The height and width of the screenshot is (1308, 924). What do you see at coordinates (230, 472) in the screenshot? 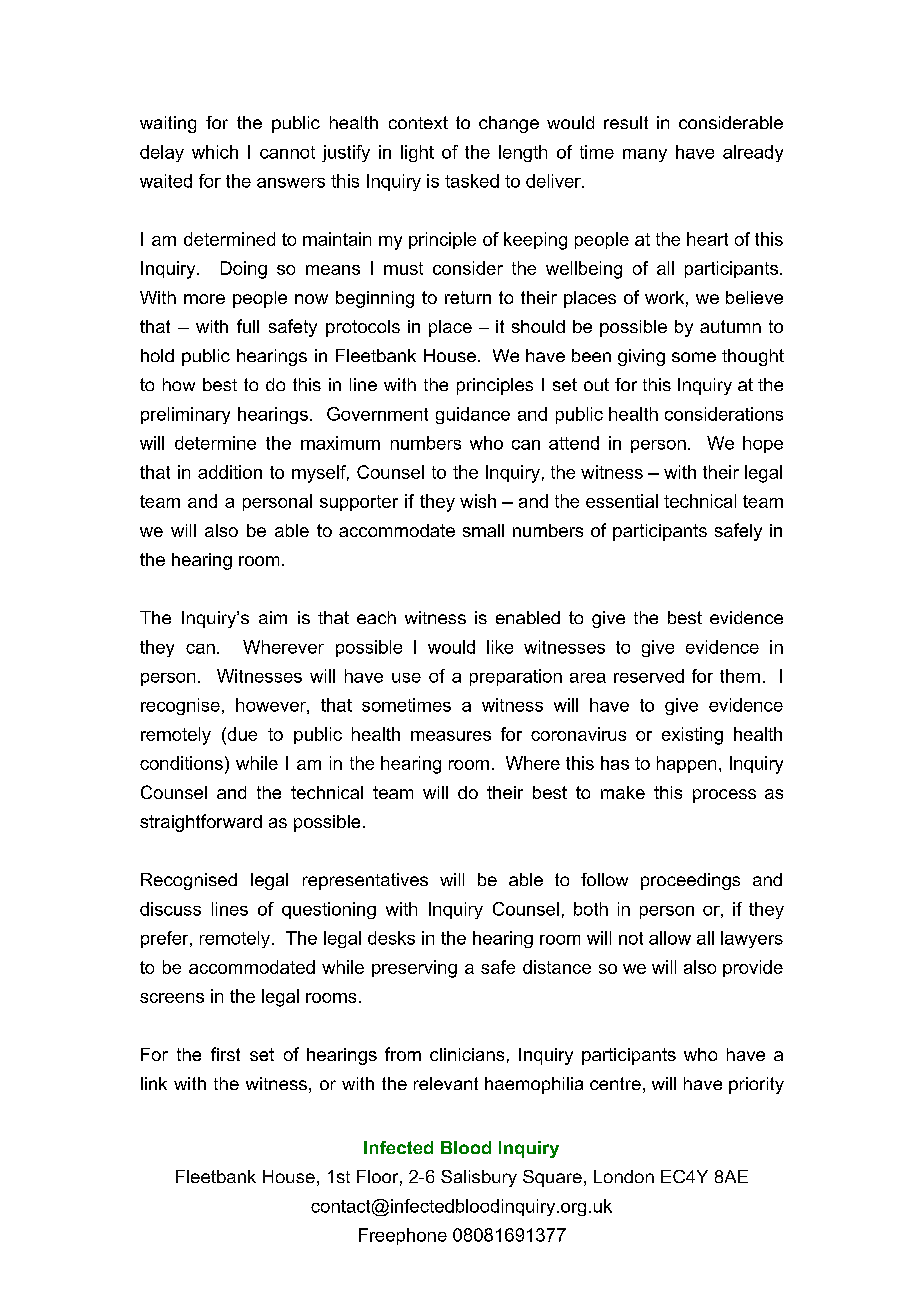
I see `addition` at bounding box center [230, 472].
